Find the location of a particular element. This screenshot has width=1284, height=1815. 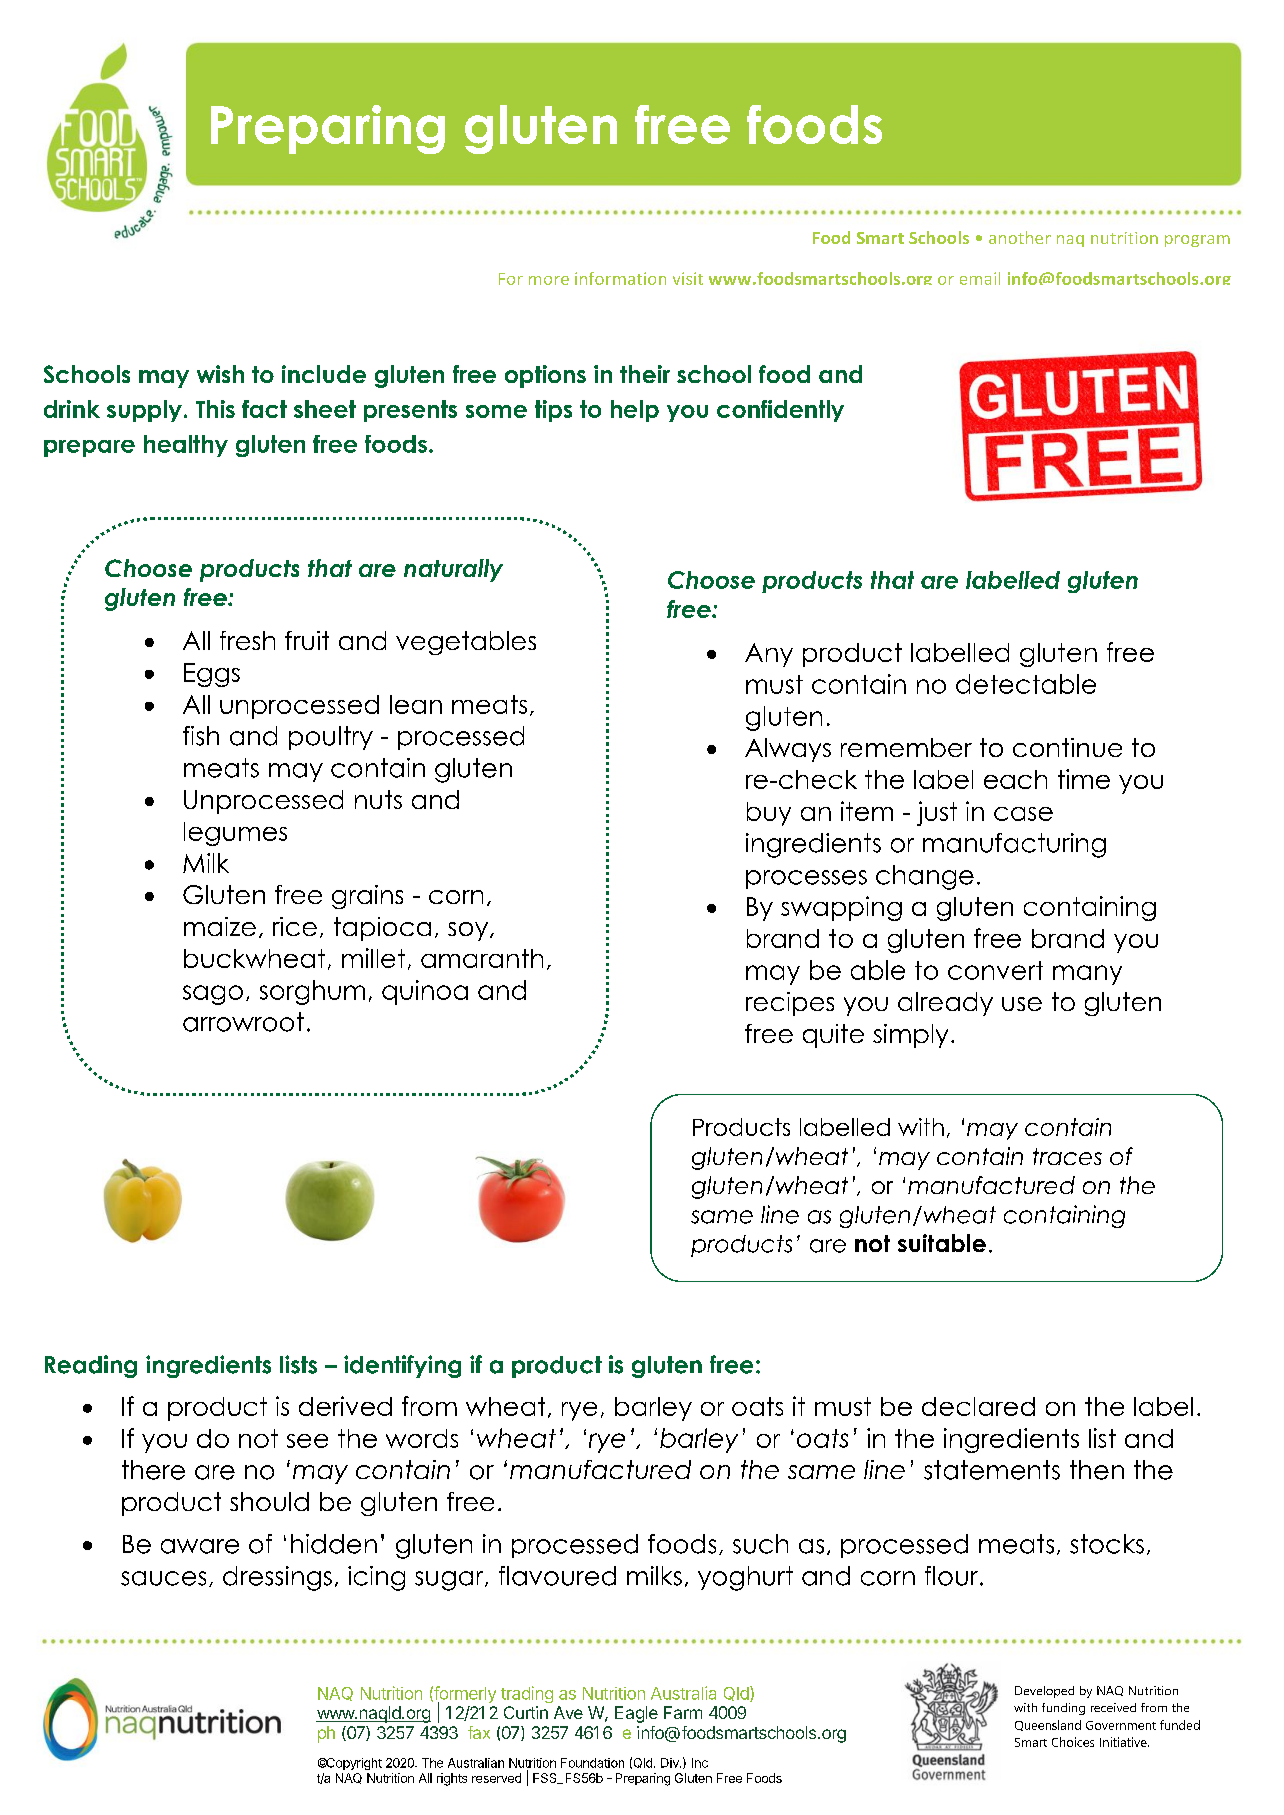

Div is located at coordinates (671, 1763).
